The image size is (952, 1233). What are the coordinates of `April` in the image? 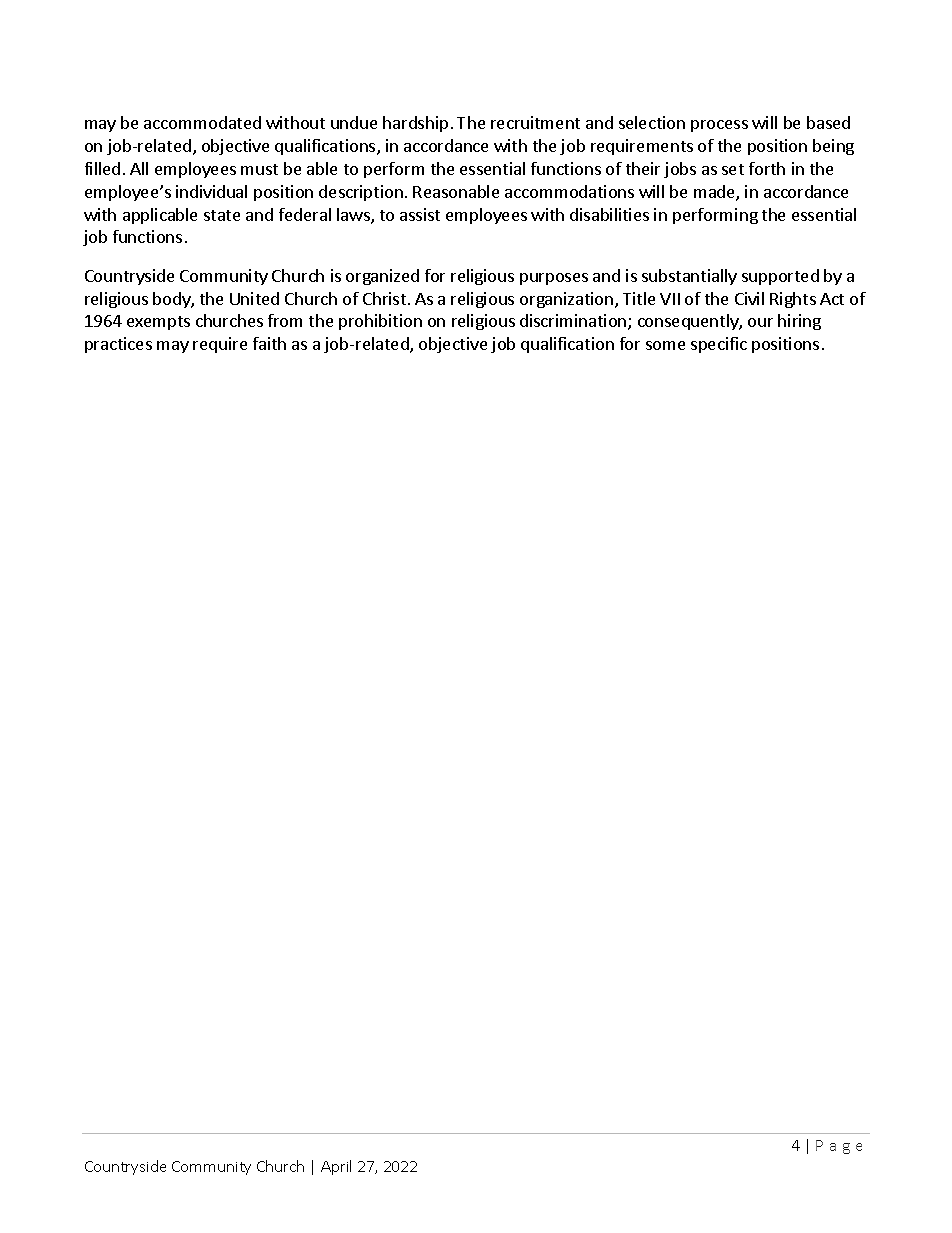 It's located at (336, 1167).
